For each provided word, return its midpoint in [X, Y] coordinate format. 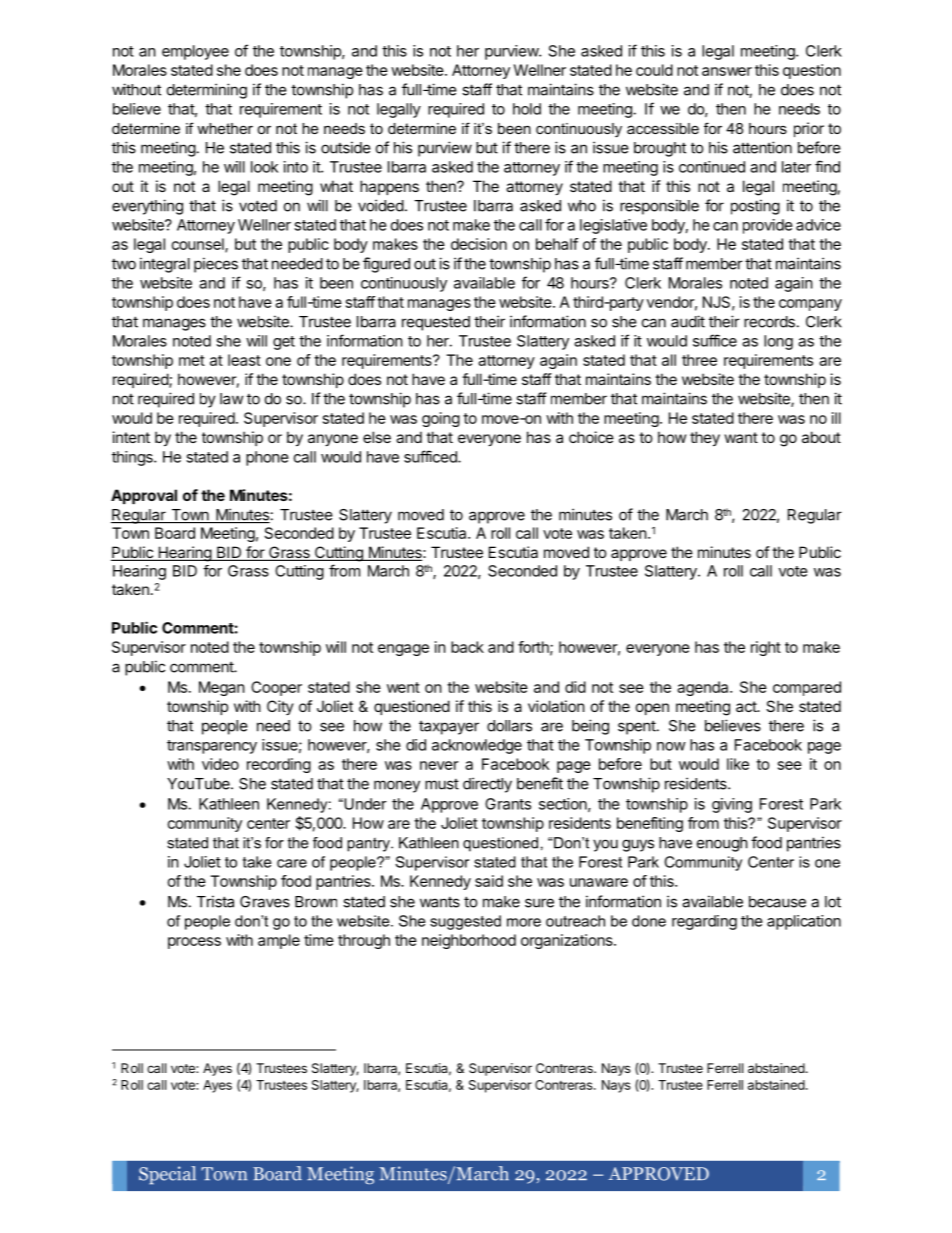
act [747, 706]
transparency [212, 747]
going [441, 419]
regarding [704, 922]
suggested [465, 922]
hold [527, 109]
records [769, 322]
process [194, 943]
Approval [144, 496]
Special [167, 1175]
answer [727, 71]
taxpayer [449, 728]
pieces [216, 265]
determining [207, 91]
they [705, 438]
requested [436, 323]
